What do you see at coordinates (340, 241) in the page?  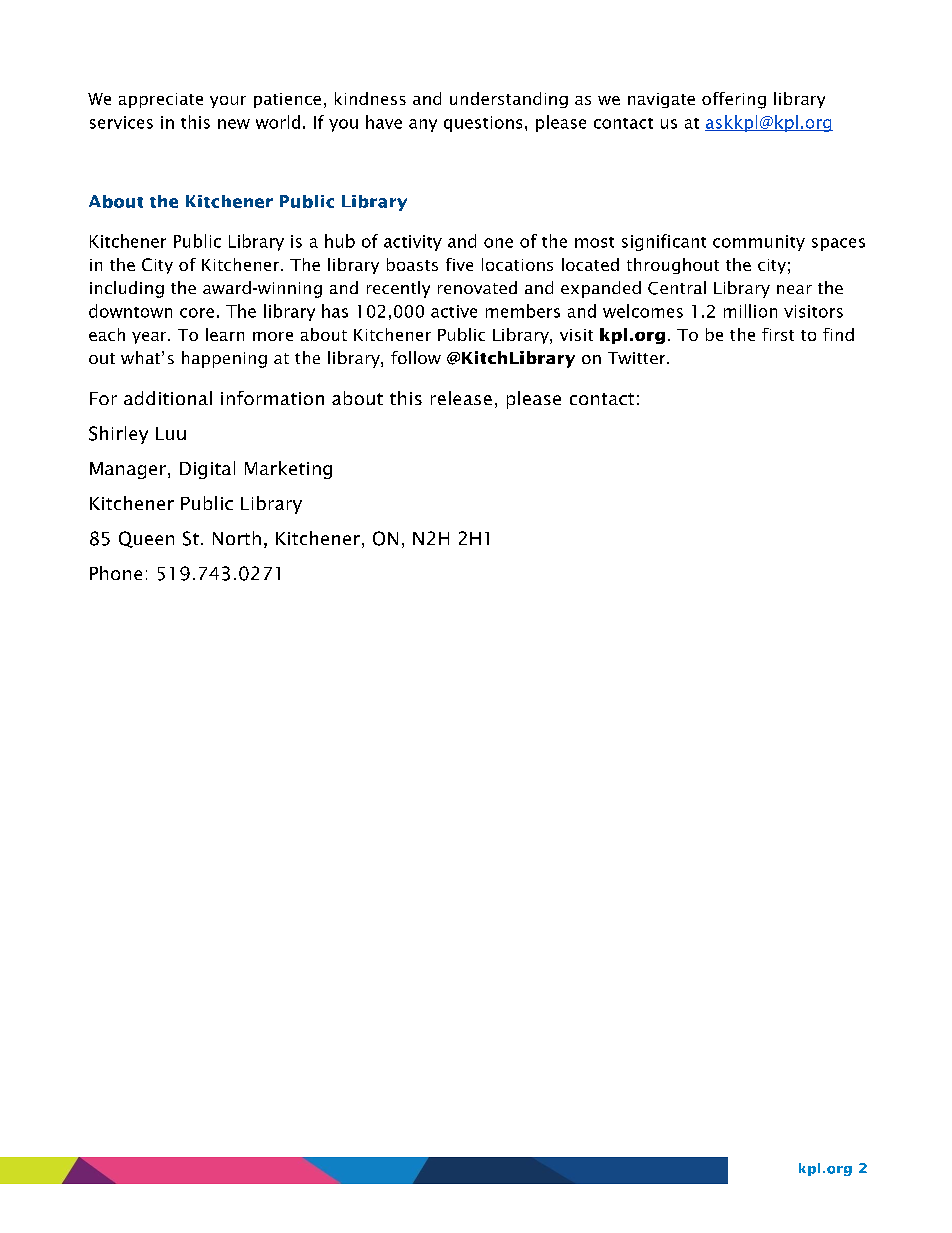 I see `hub` at bounding box center [340, 241].
